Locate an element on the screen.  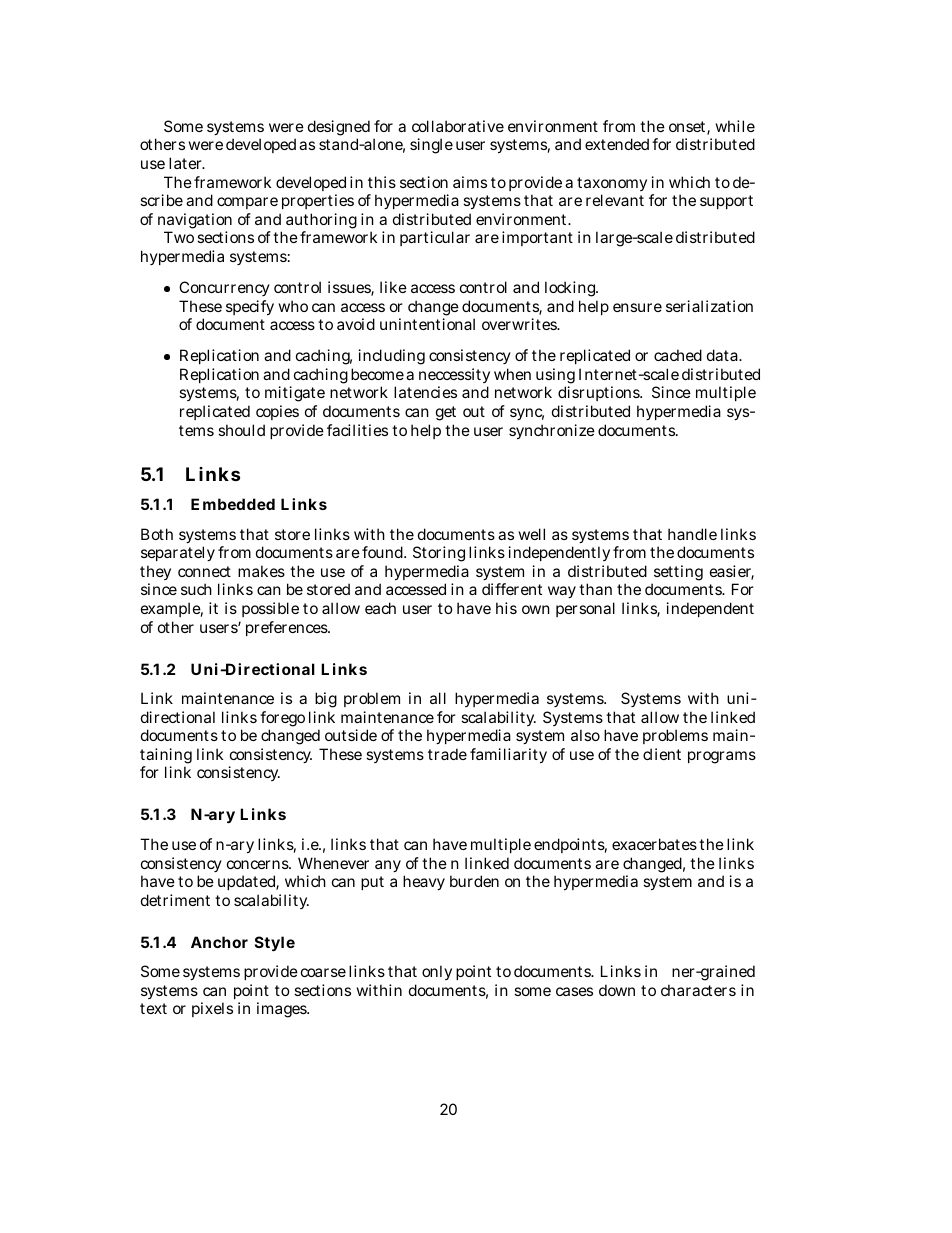
later is located at coordinates (187, 163).
